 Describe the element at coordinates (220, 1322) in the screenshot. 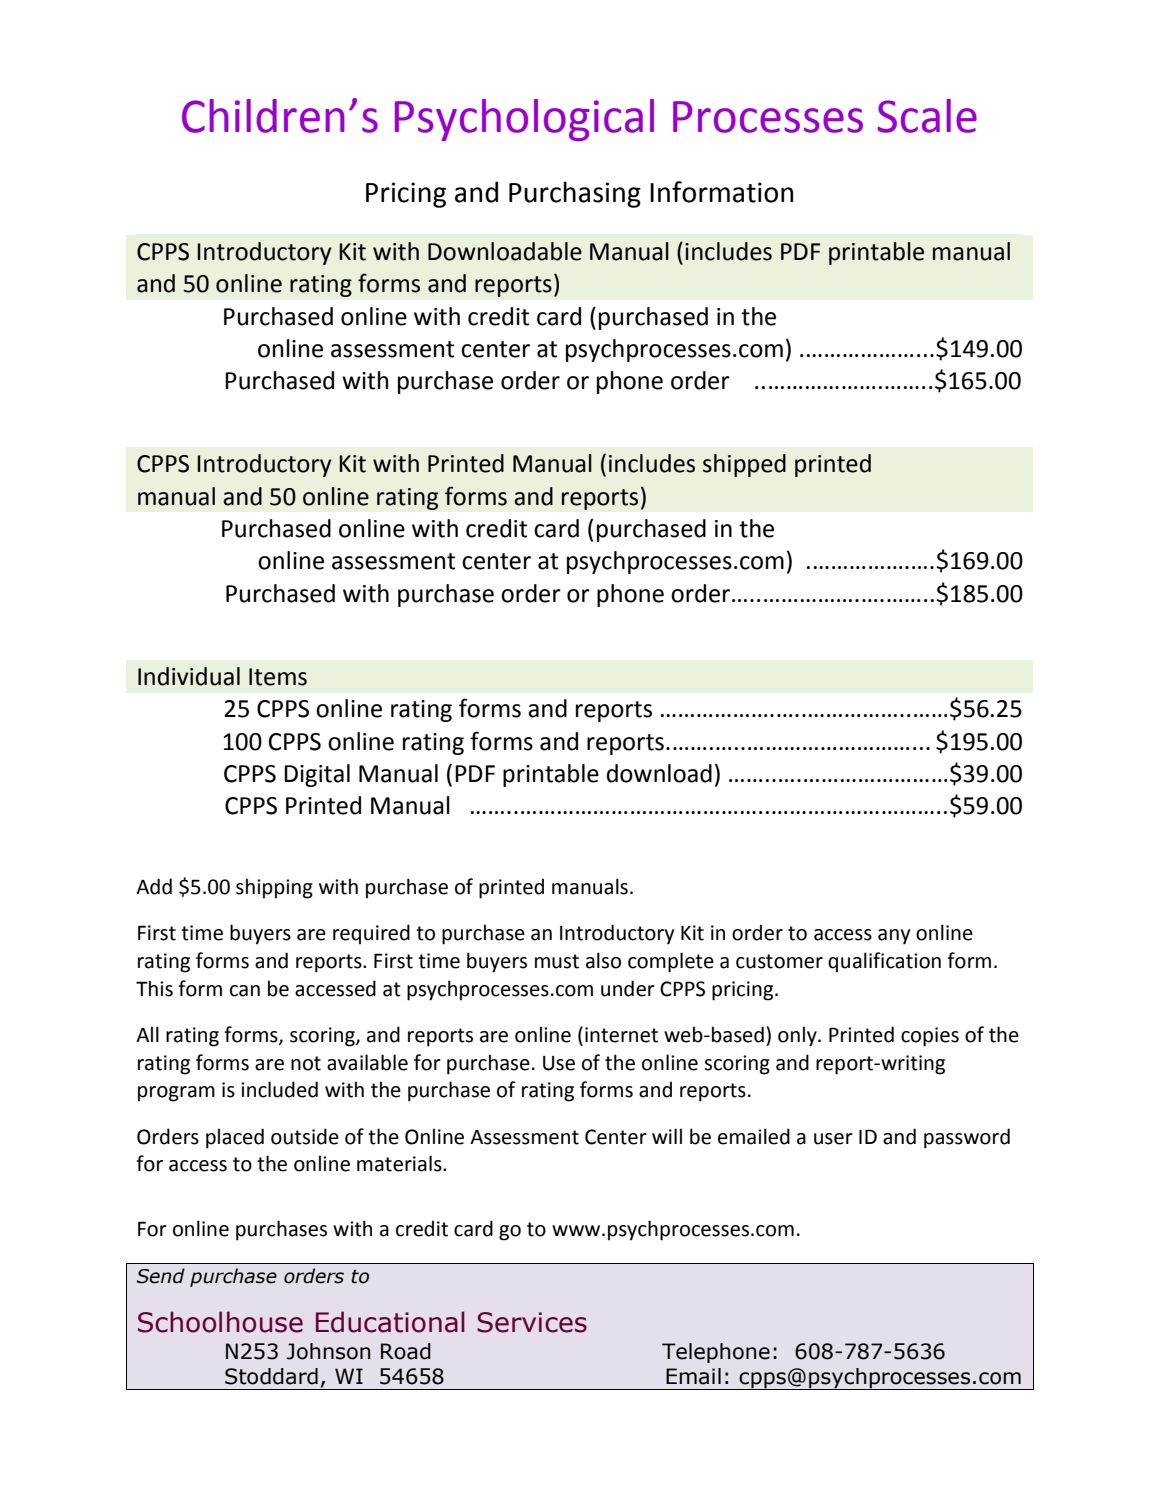

I see `Schoolhouse` at that location.
